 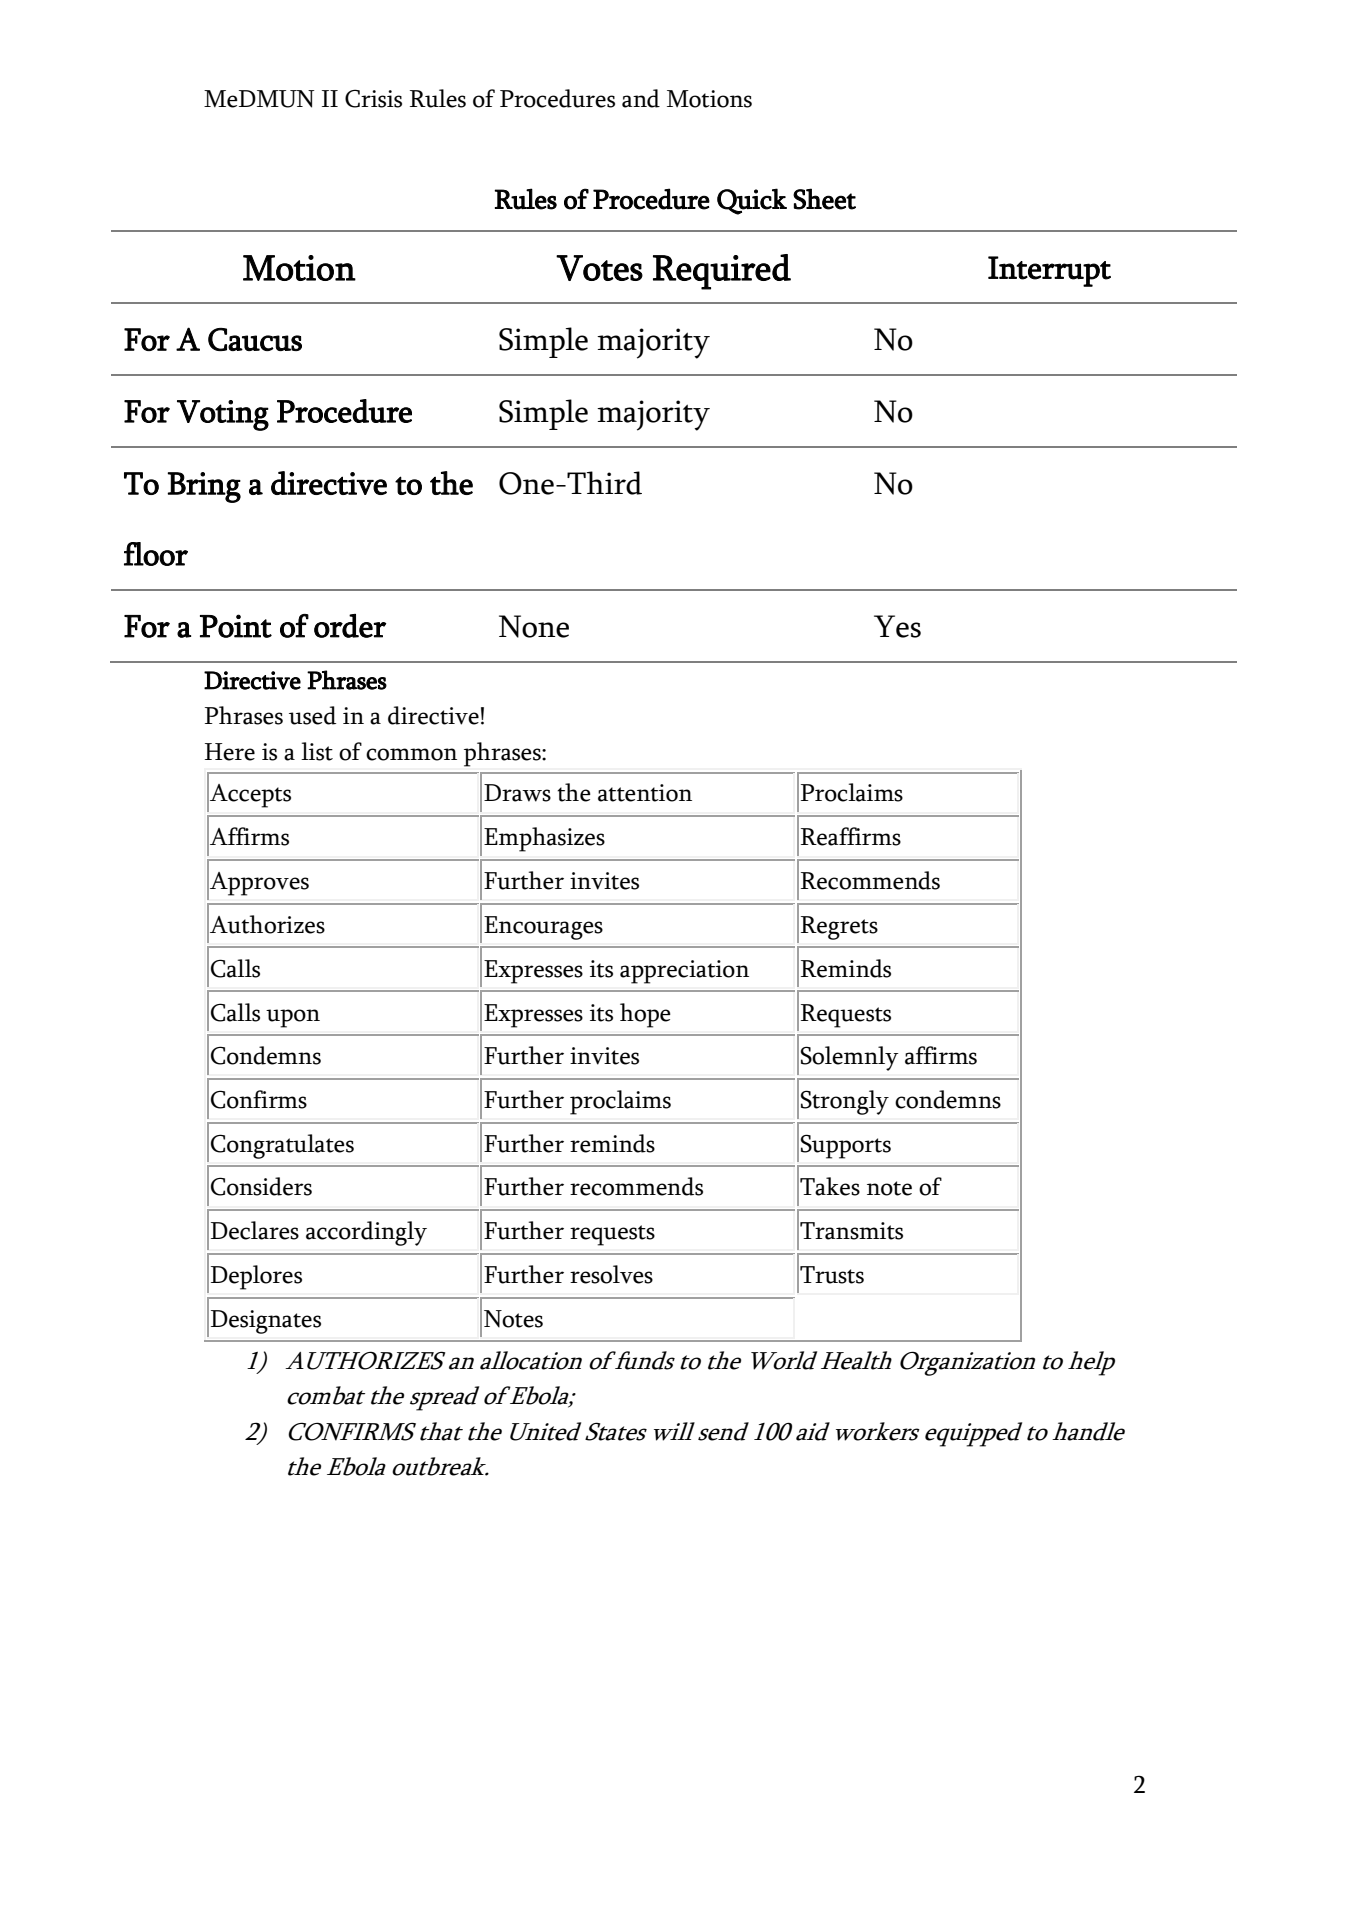 What do you see at coordinates (752, 201) in the screenshot?
I see `Quick` at bounding box center [752, 201].
